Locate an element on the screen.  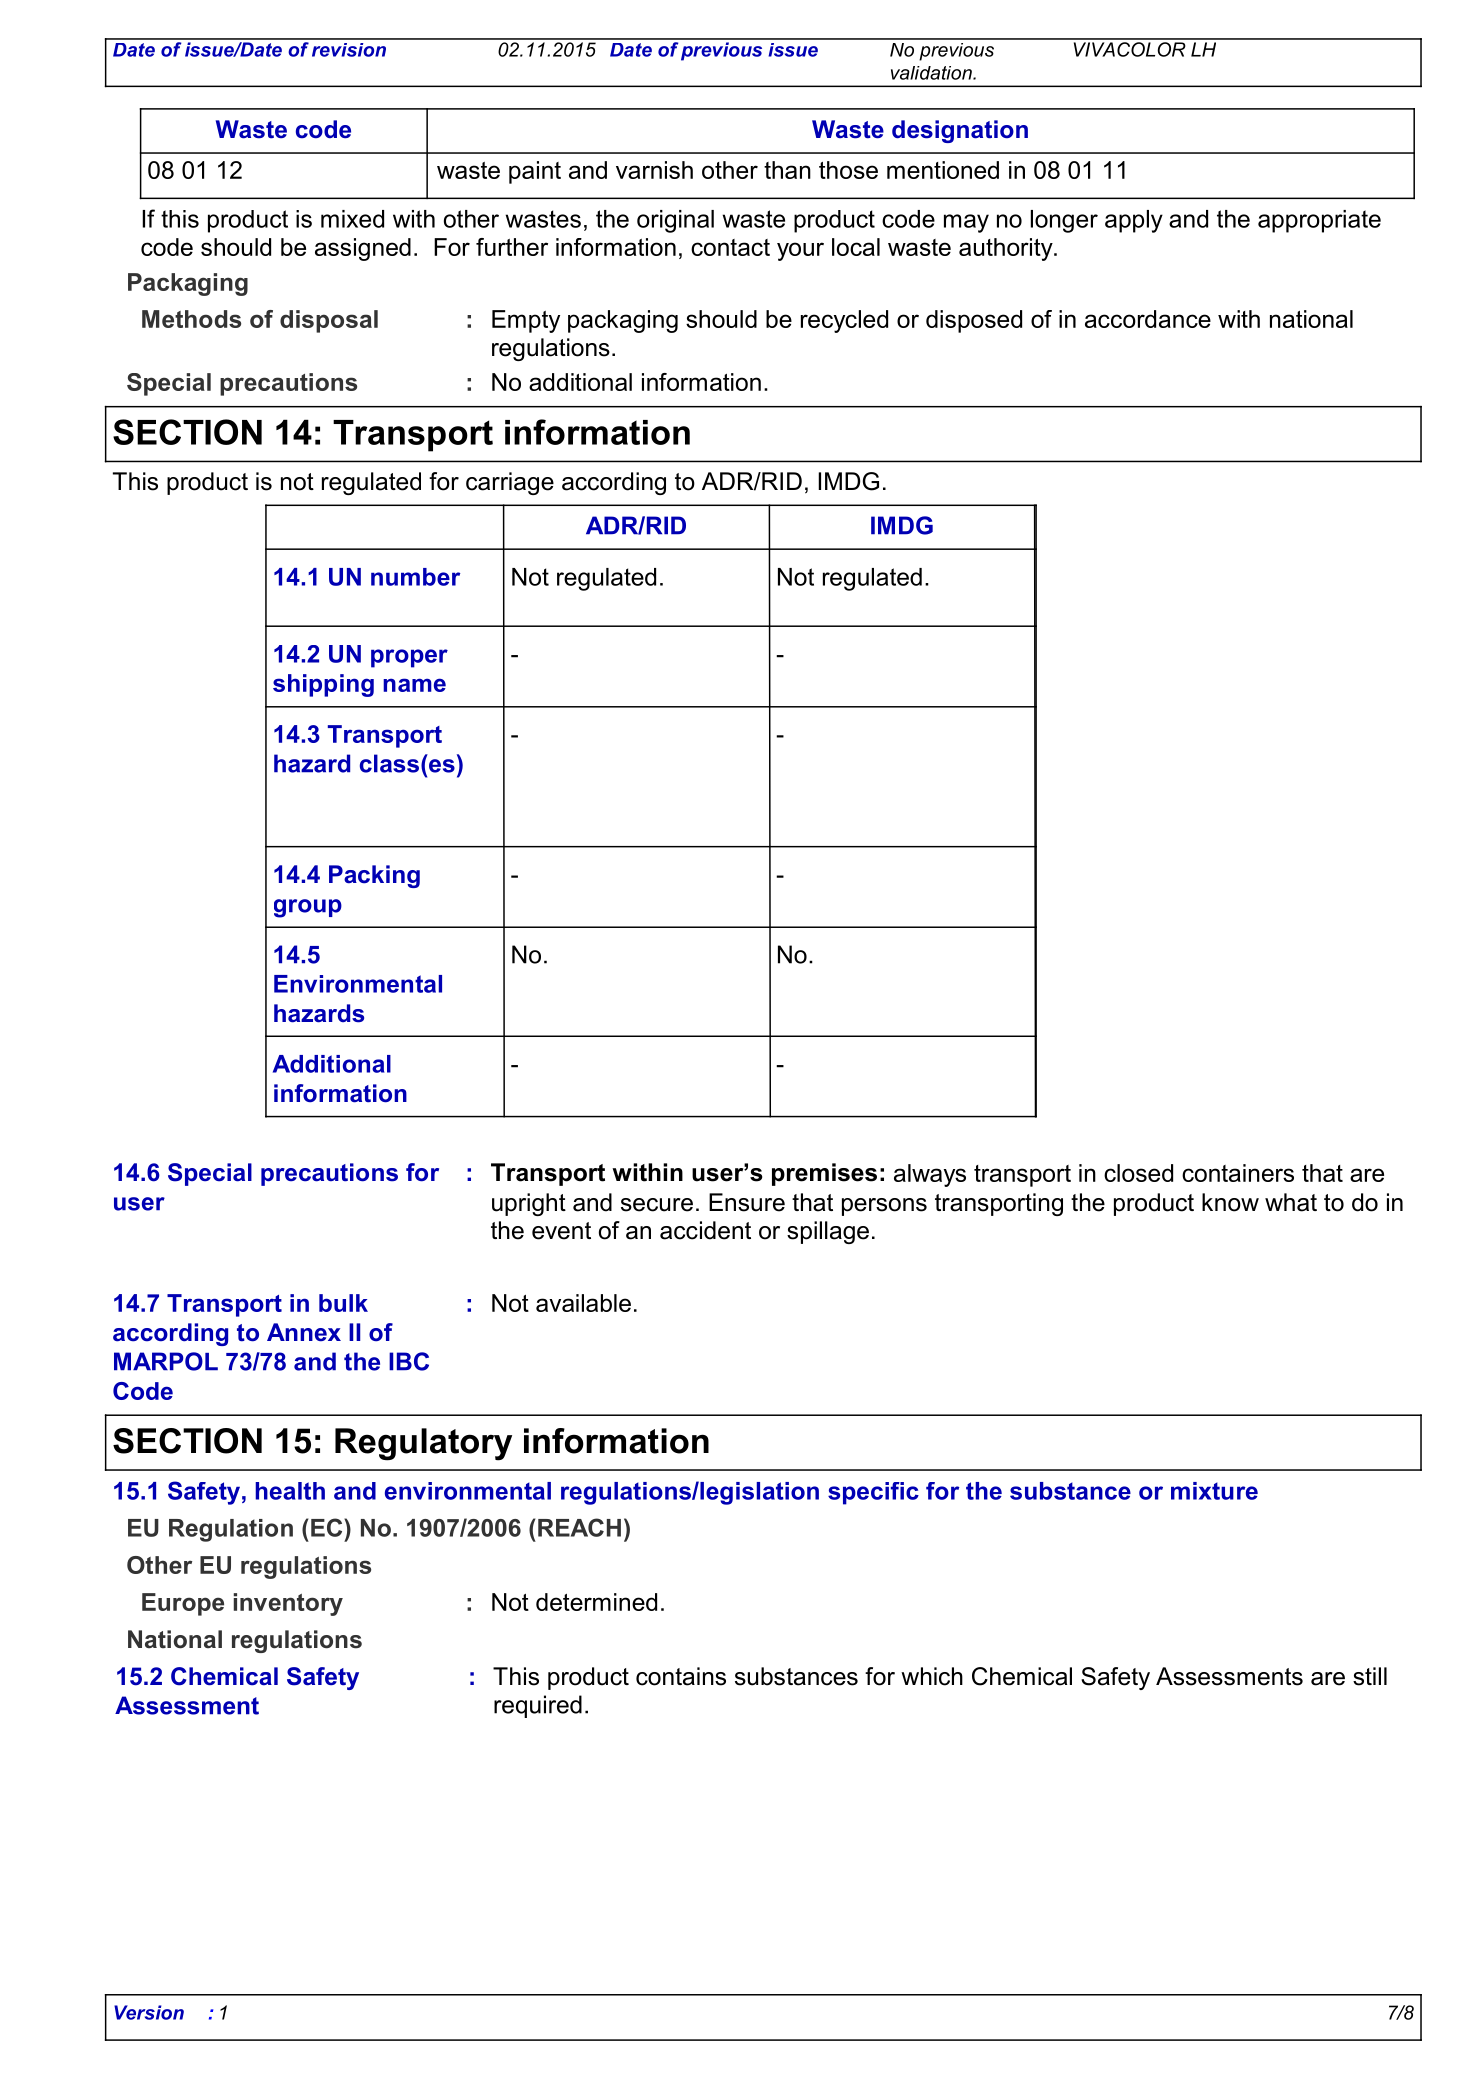
contains is located at coordinates (681, 1676).
